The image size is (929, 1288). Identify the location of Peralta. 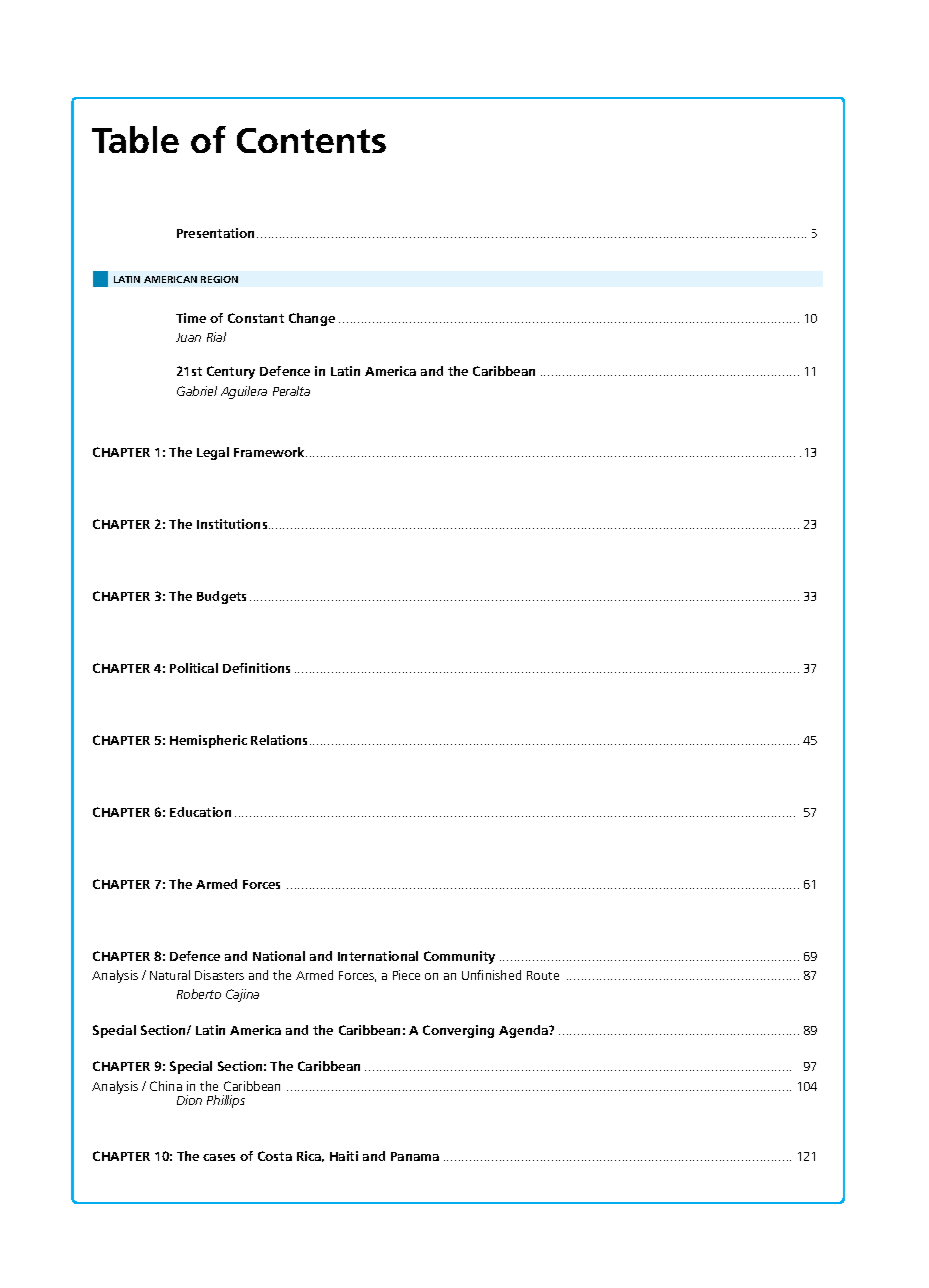
(291, 391).
